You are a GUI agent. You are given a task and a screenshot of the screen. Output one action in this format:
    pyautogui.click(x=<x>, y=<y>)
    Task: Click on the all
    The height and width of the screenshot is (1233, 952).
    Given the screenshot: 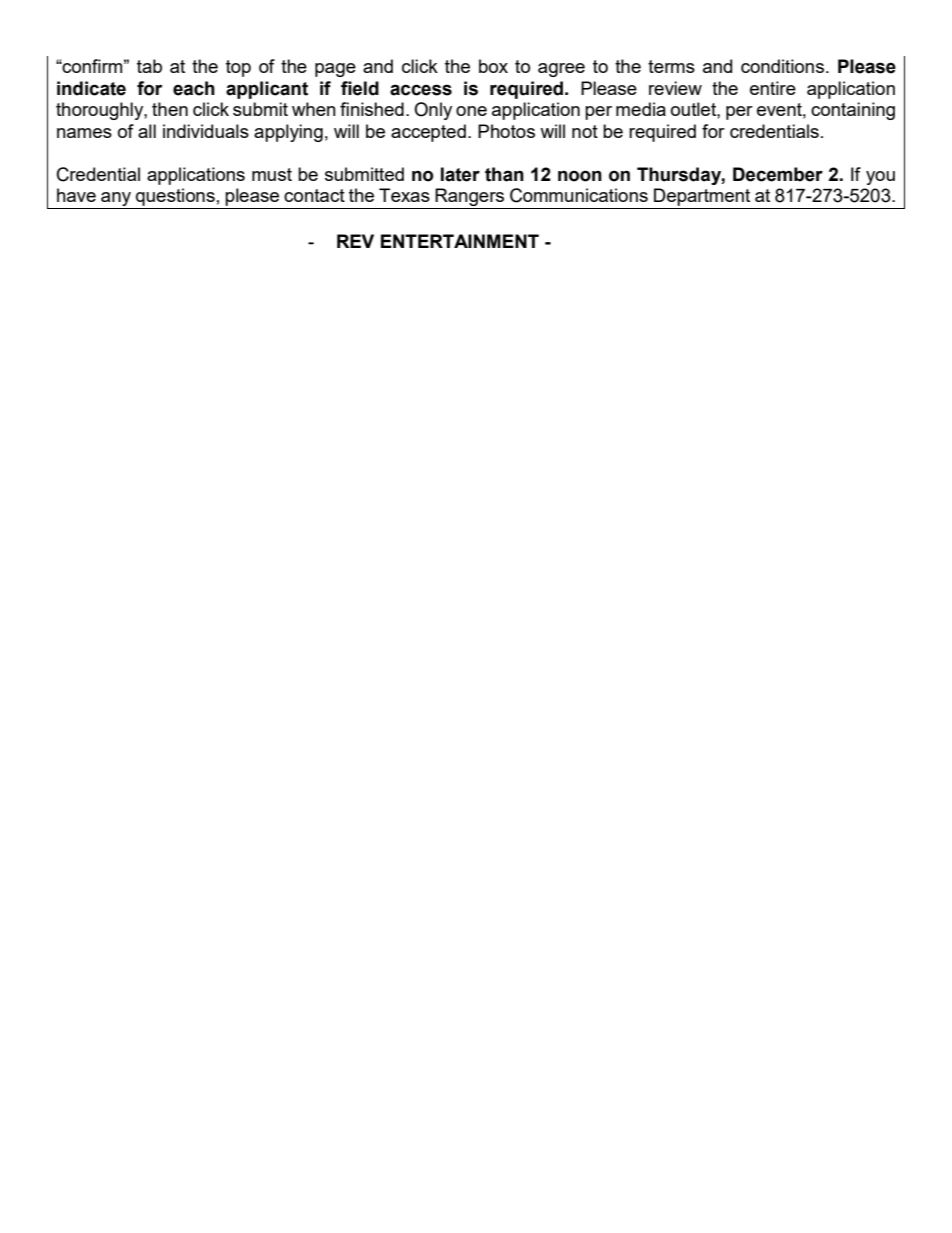 What is the action you would take?
    pyautogui.click(x=147, y=131)
